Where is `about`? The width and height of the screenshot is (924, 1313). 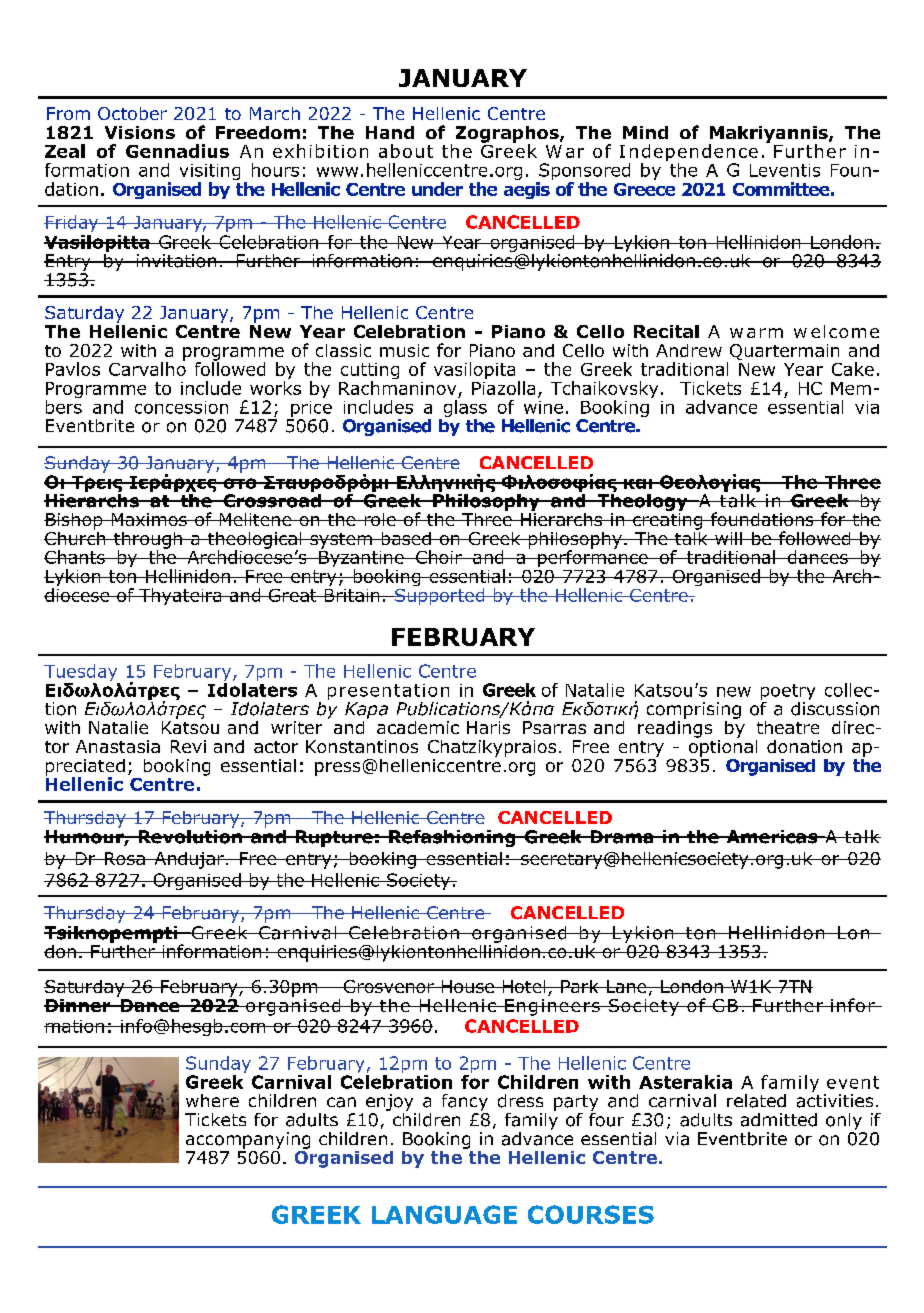
about is located at coordinates (406, 151).
